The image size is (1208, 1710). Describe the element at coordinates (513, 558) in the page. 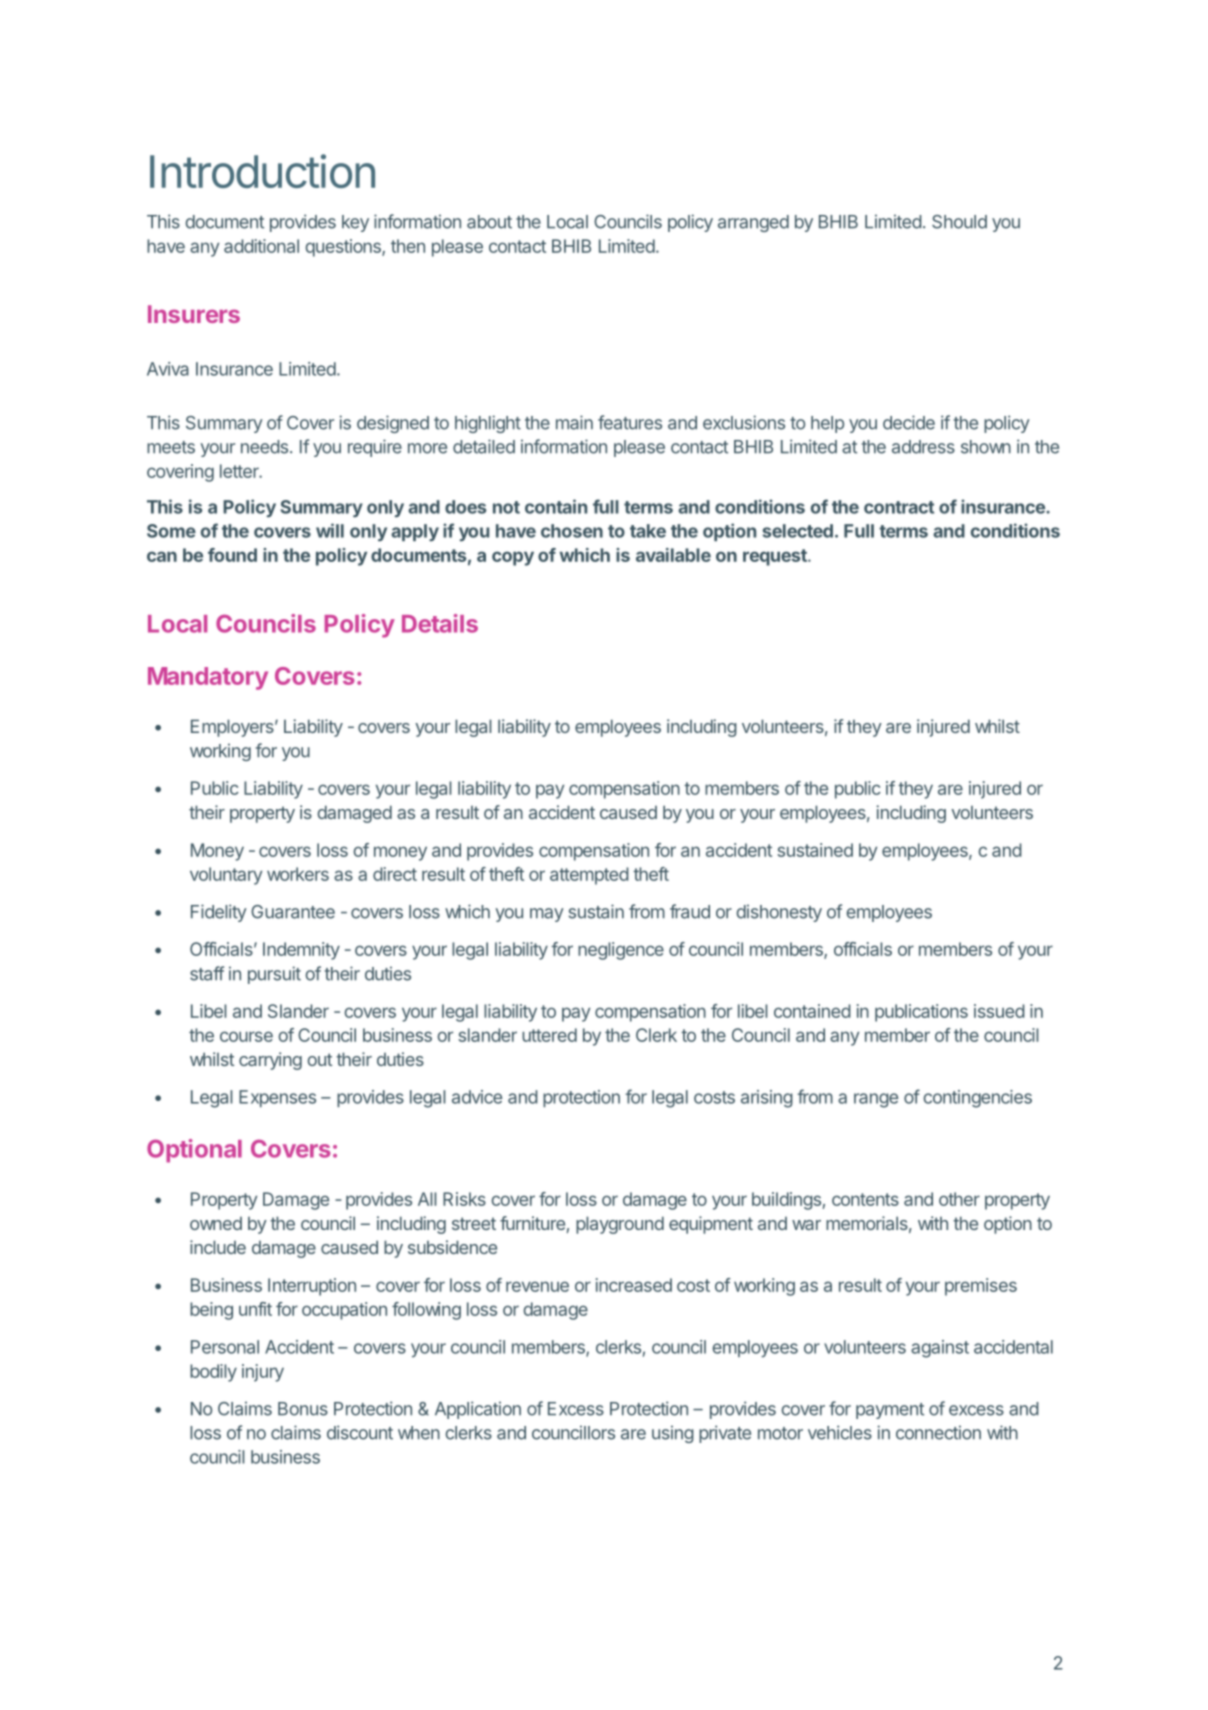

I see `copy` at that location.
